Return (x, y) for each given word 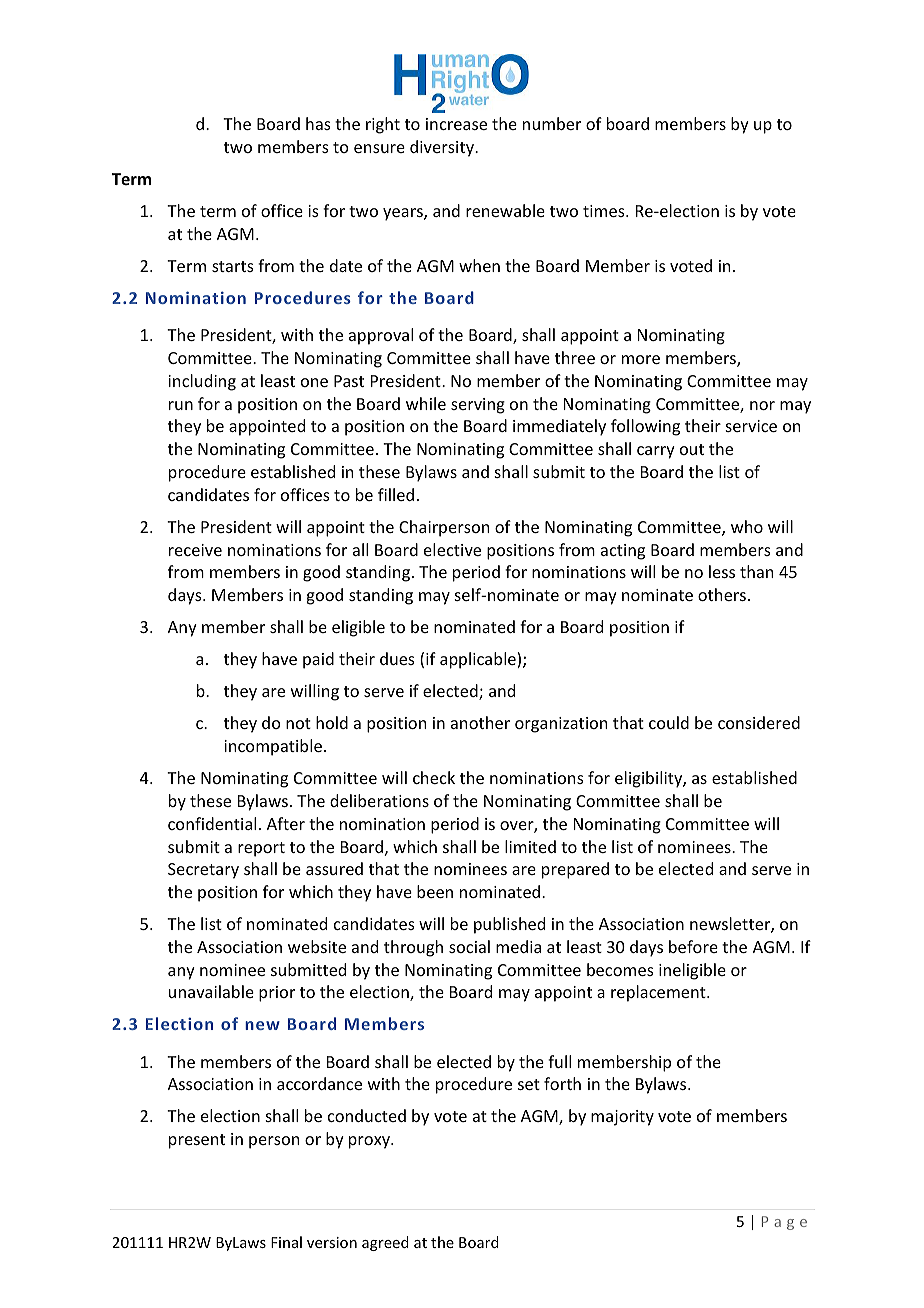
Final (286, 1242)
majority (622, 1118)
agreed (385, 1243)
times (605, 211)
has (318, 123)
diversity (443, 148)
